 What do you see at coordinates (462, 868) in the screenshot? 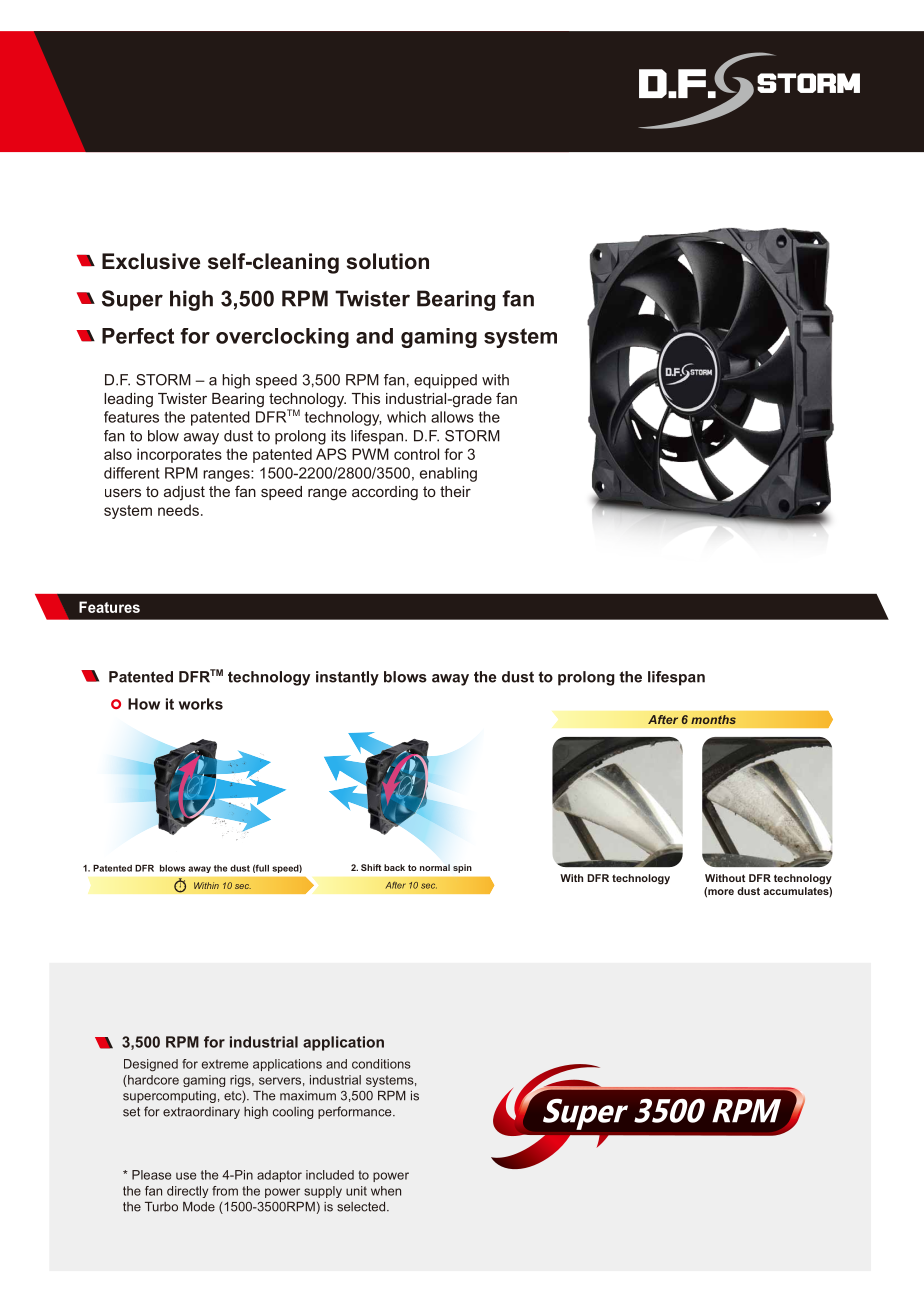
I see `spin` at bounding box center [462, 868].
